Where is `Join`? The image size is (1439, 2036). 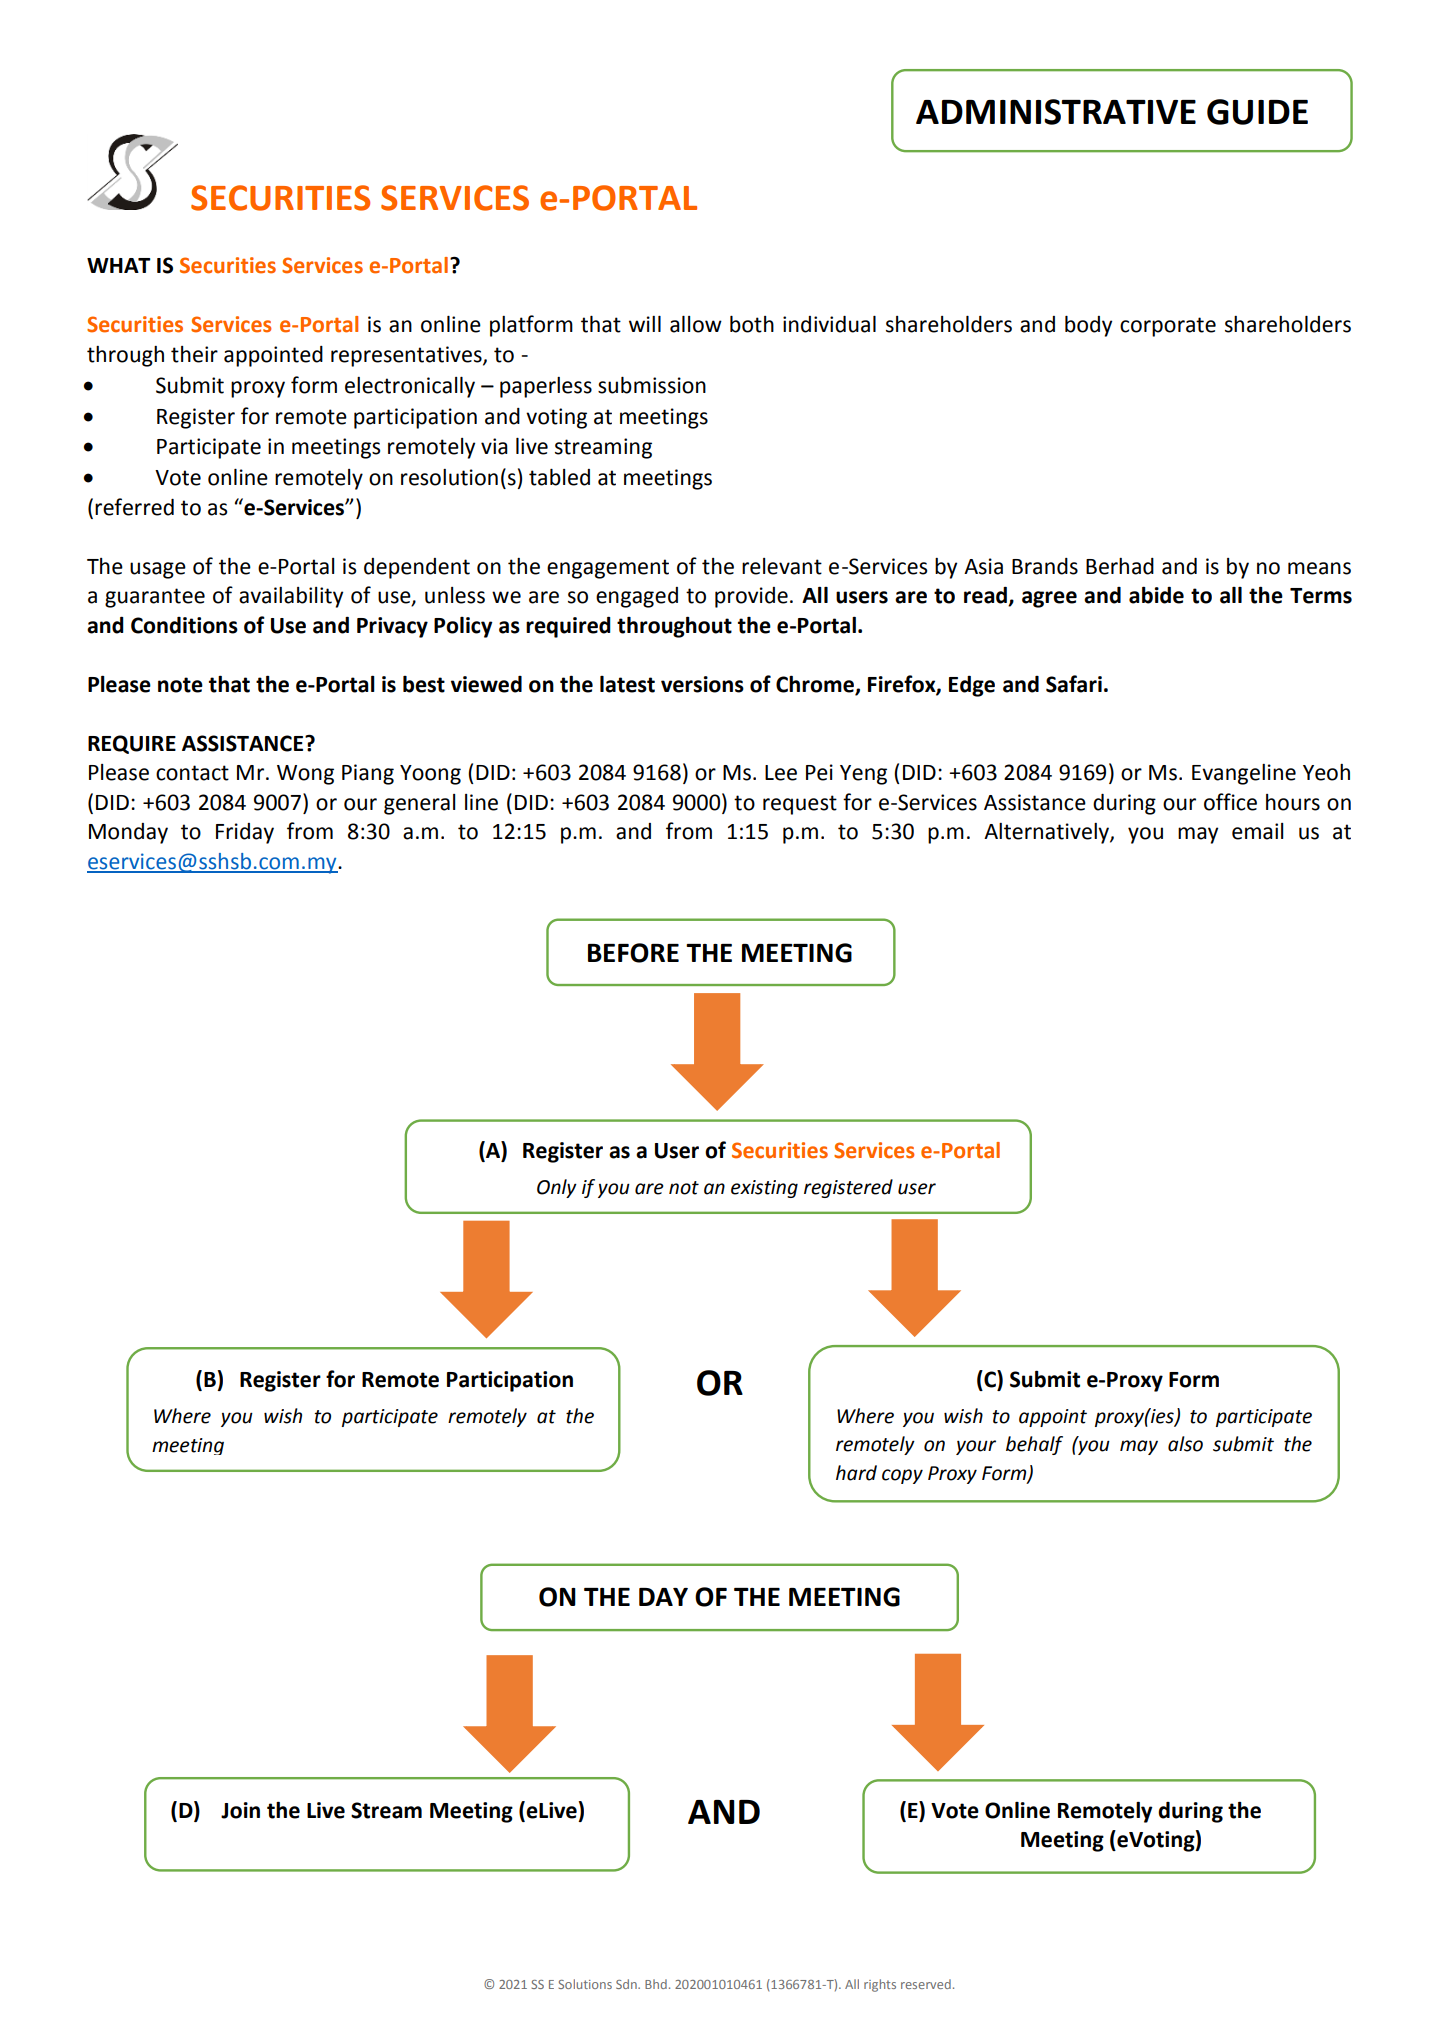 Join is located at coordinates (240, 1810).
